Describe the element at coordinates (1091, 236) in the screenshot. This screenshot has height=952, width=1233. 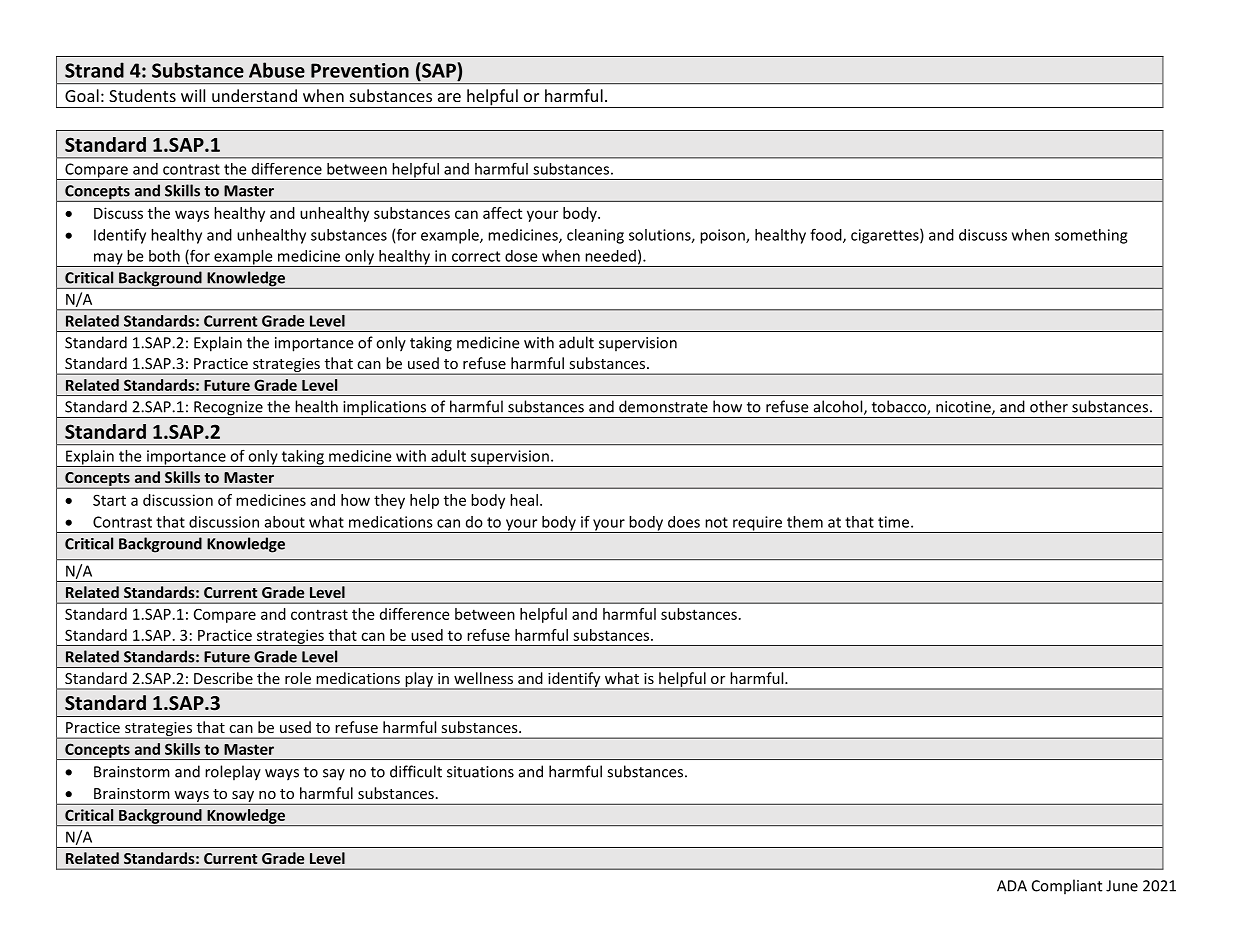
I see `something` at that location.
